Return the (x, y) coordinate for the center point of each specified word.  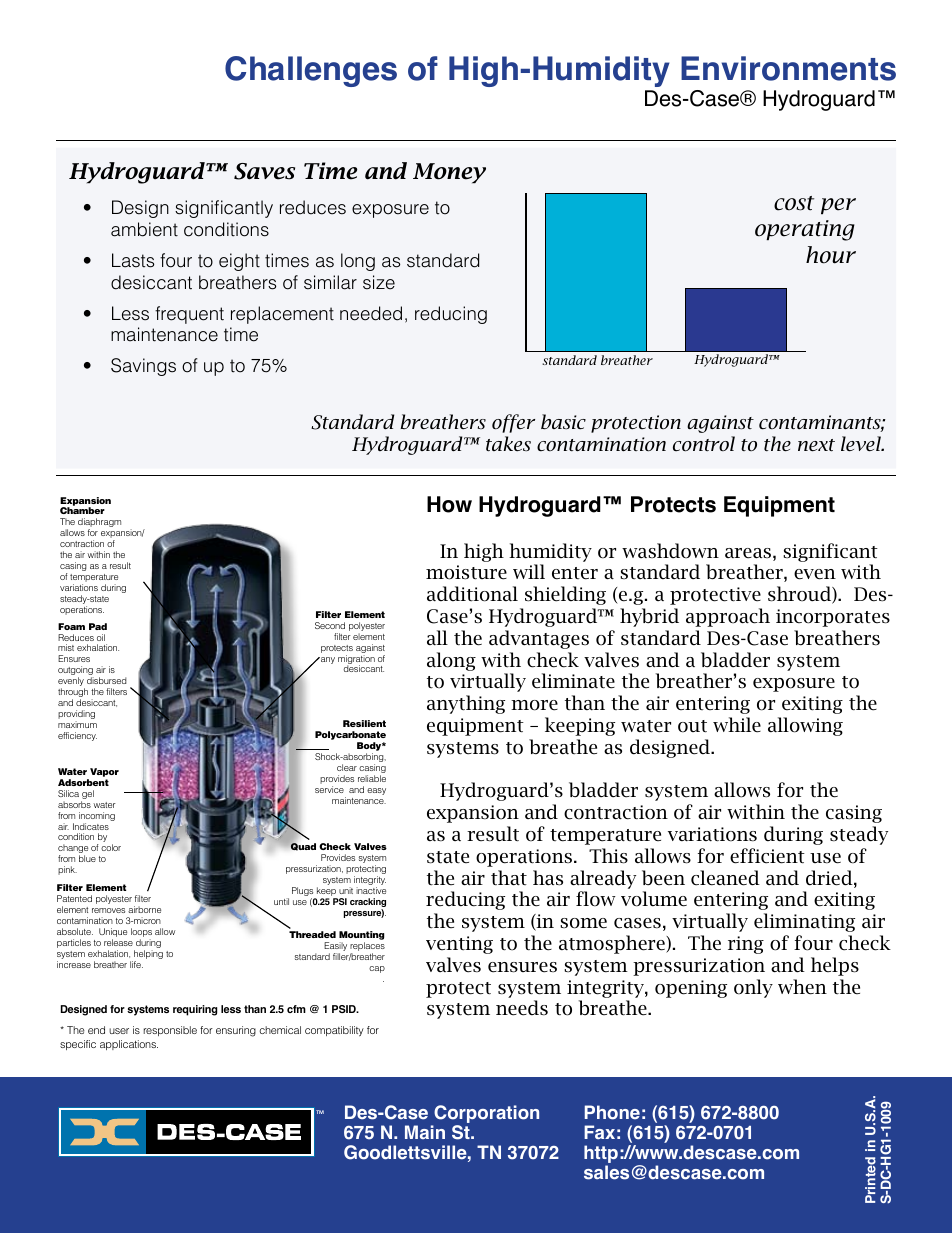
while (737, 725)
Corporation (485, 1115)
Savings (143, 367)
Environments (788, 68)
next (816, 445)
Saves (264, 171)
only (753, 988)
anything (466, 704)
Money (449, 173)
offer (513, 423)
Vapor (103, 774)
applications (129, 1045)
